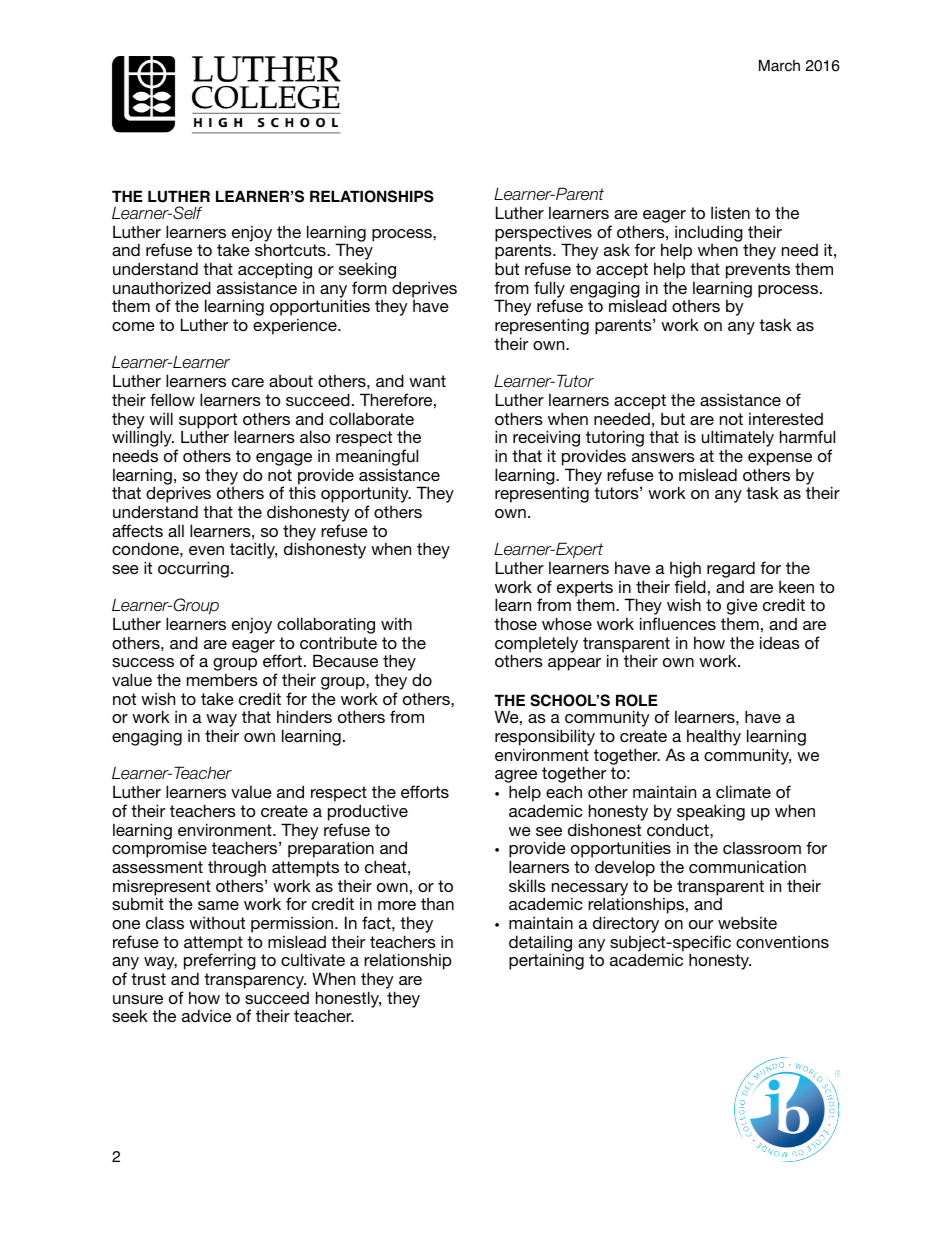 The width and height of the page is (952, 1233). What do you see at coordinates (546, 961) in the page?
I see `pertaining` at bounding box center [546, 961].
